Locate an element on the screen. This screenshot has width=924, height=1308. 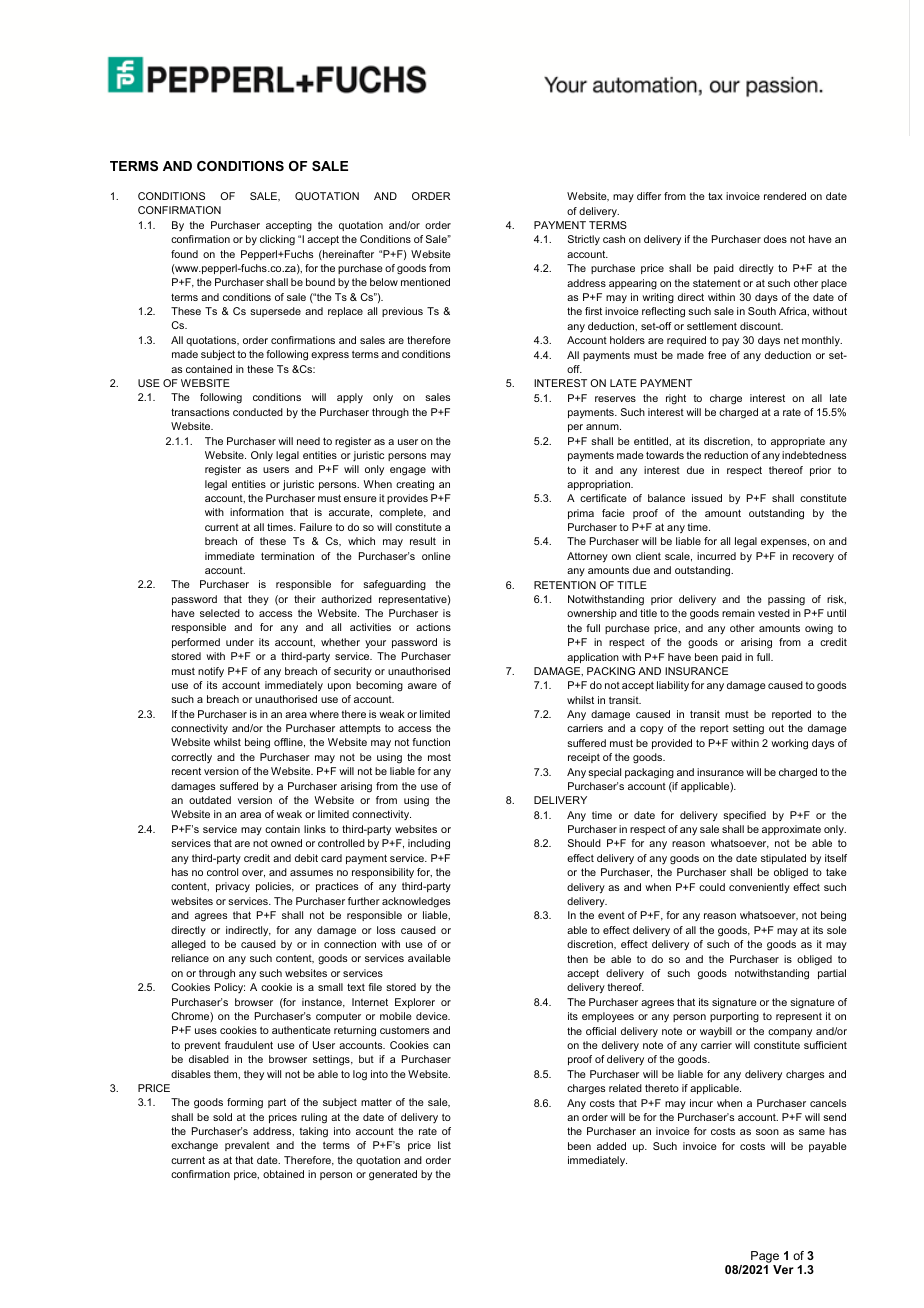
soon is located at coordinates (767, 1132).
